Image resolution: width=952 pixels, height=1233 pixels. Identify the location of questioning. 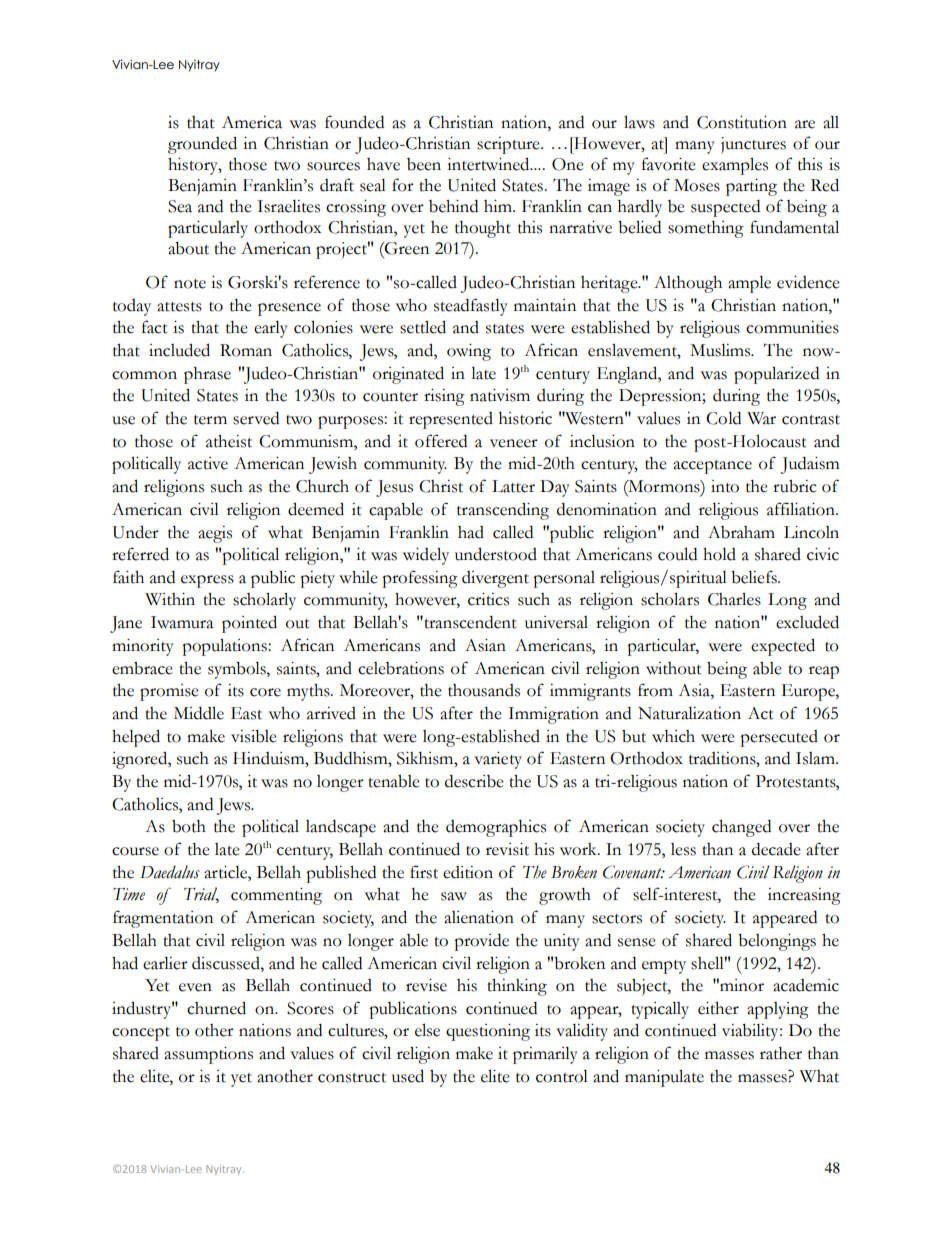
(488, 1032).
